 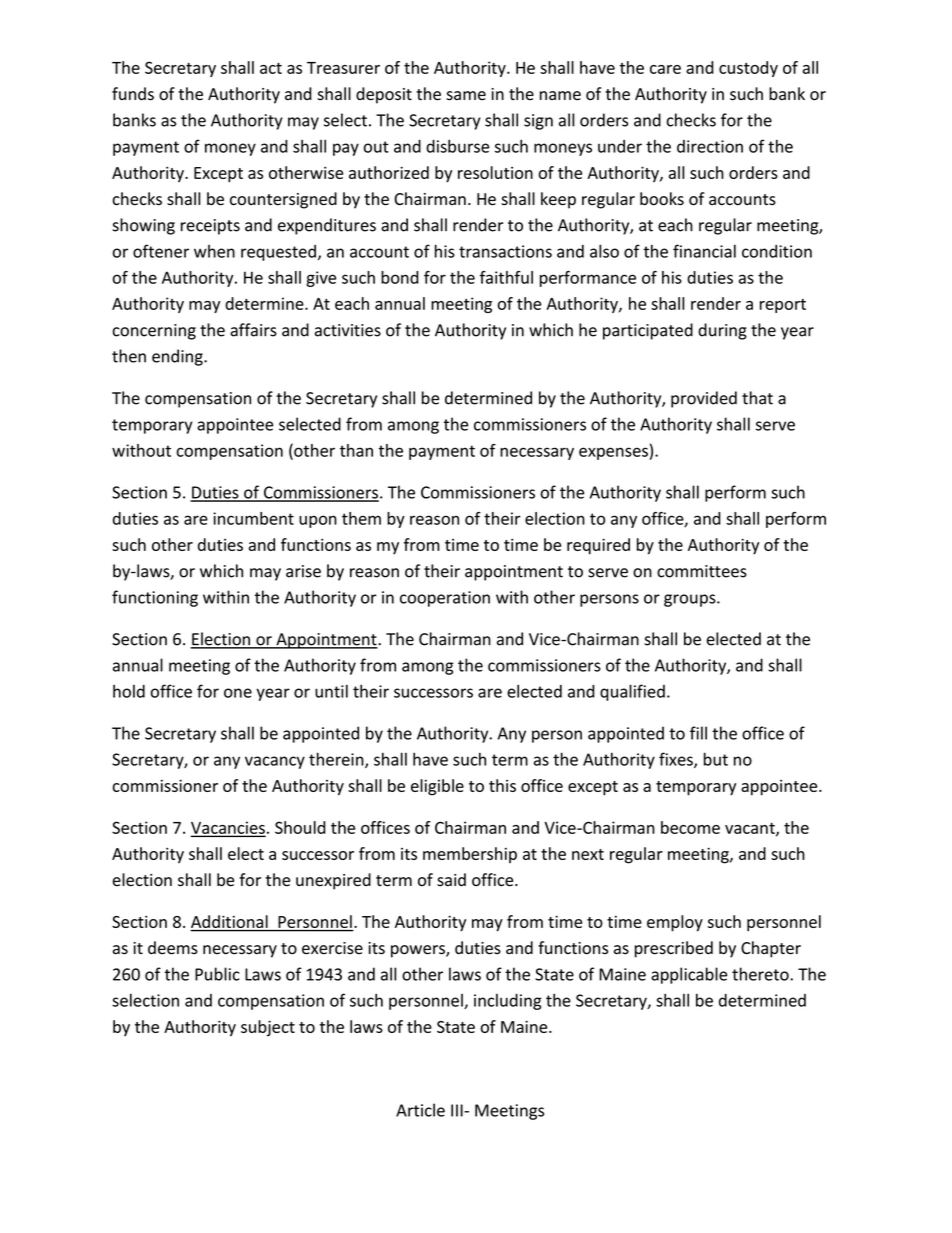 What do you see at coordinates (268, 1028) in the screenshot?
I see `subject` at bounding box center [268, 1028].
